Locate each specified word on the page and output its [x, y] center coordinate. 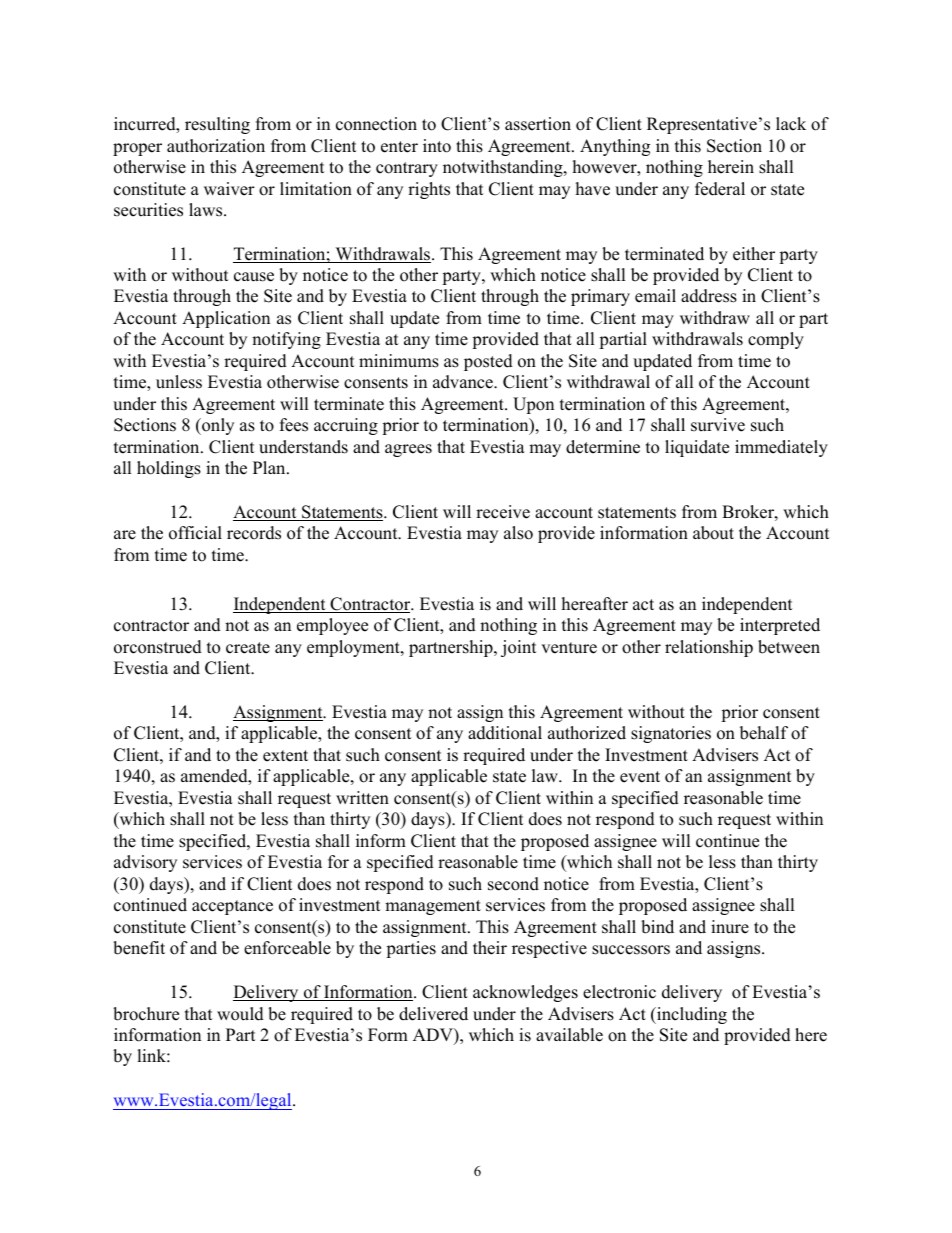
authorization [216, 146]
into [437, 146]
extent [285, 756]
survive [718, 425]
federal [720, 189]
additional [505, 733]
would [240, 1014]
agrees [408, 450]
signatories [671, 734]
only [217, 426]
